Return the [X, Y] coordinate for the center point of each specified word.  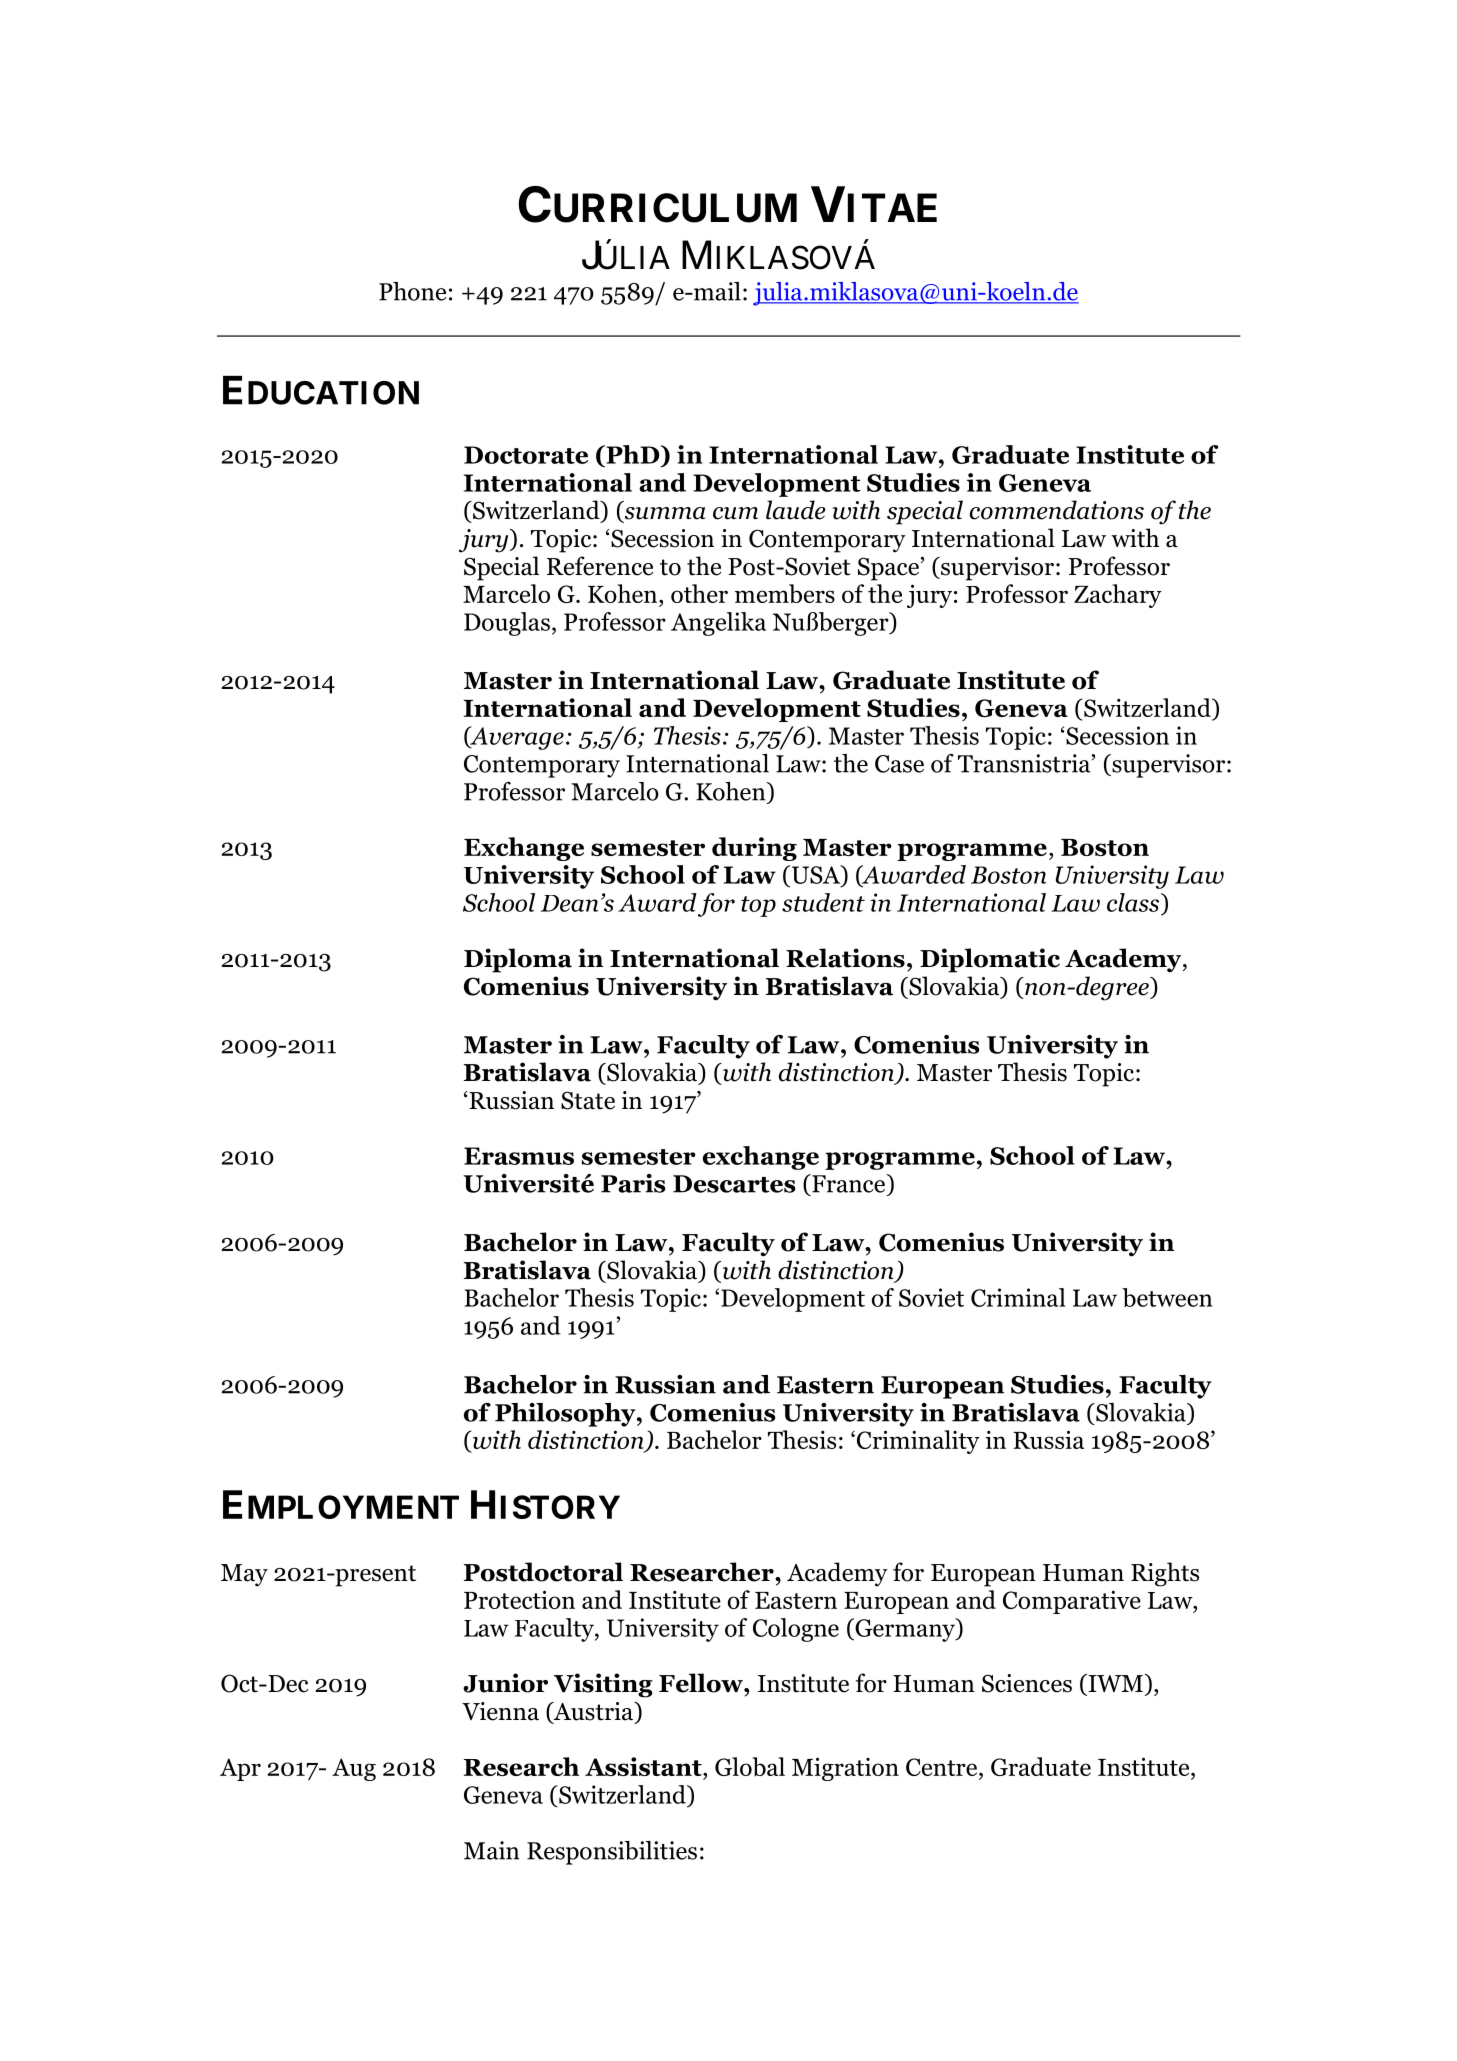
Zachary [1118, 596]
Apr [240, 1769]
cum [735, 513]
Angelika [718, 624]
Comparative [1072, 1602]
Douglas [507, 624]
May [244, 1575]
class [1134, 902]
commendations [1057, 510]
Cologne [796, 1630]
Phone [412, 291]
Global [750, 1767]
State [588, 1100]
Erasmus [519, 1156]
